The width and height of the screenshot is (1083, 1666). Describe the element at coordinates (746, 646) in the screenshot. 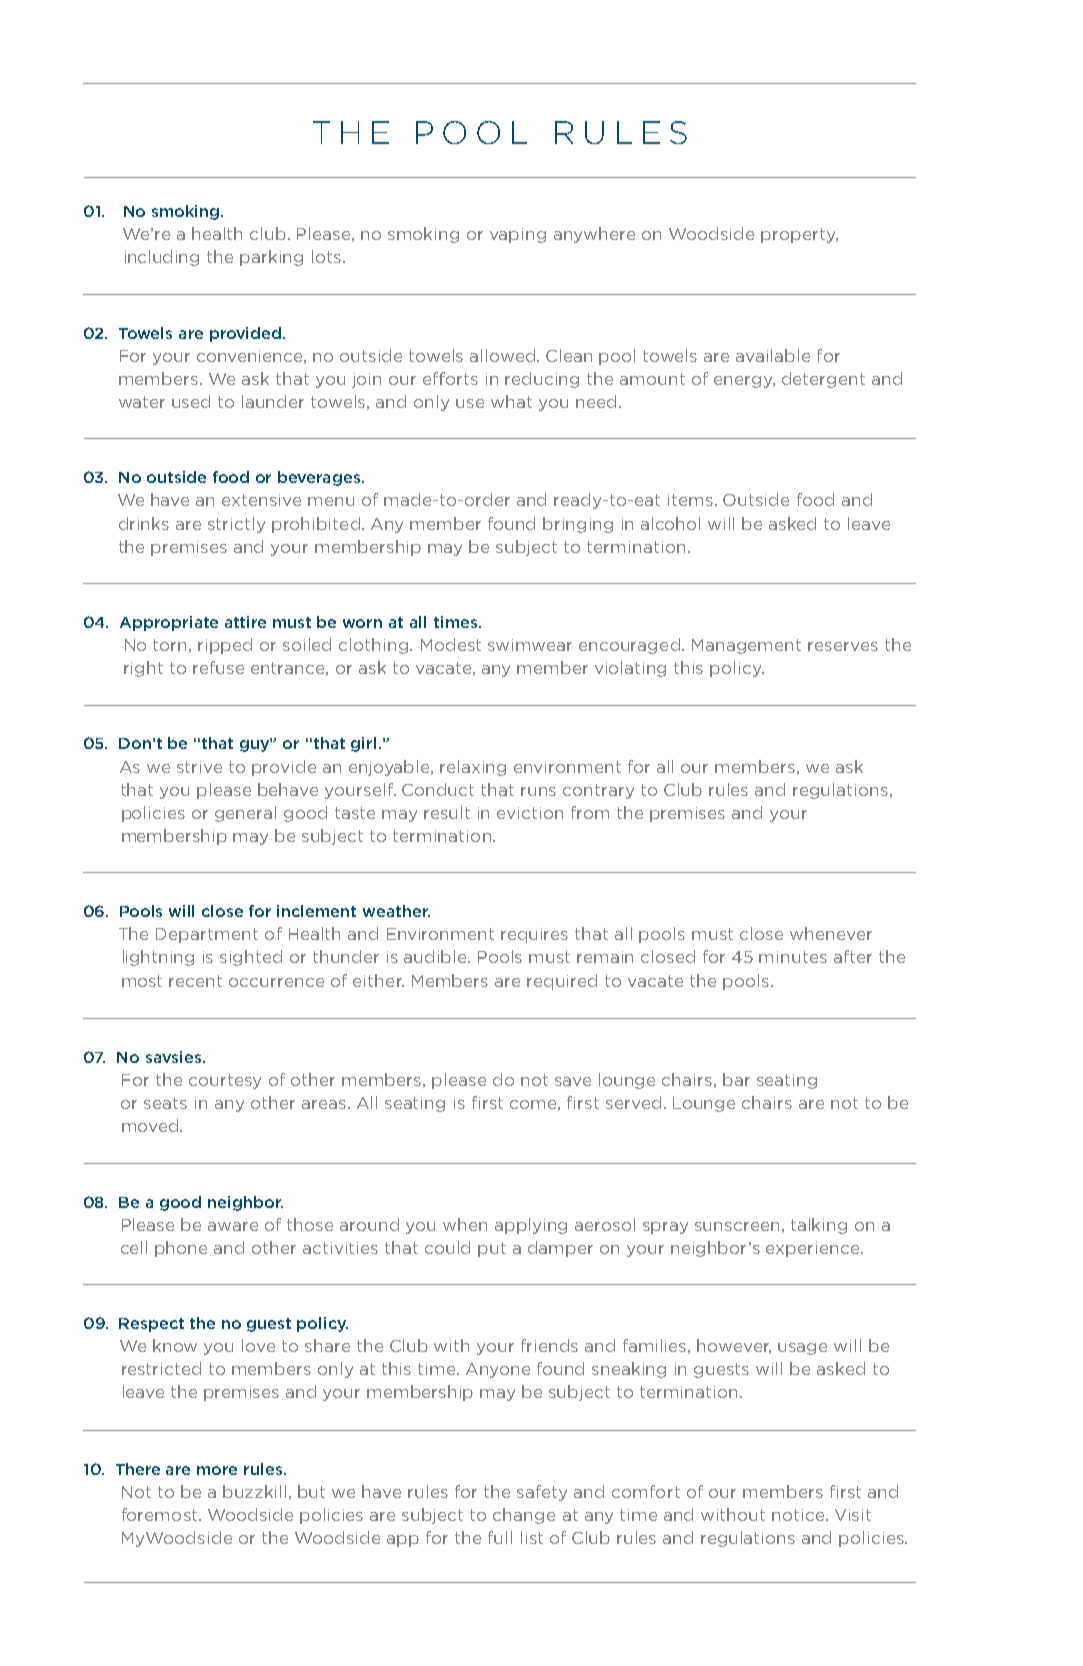

I see `Management` at that location.
